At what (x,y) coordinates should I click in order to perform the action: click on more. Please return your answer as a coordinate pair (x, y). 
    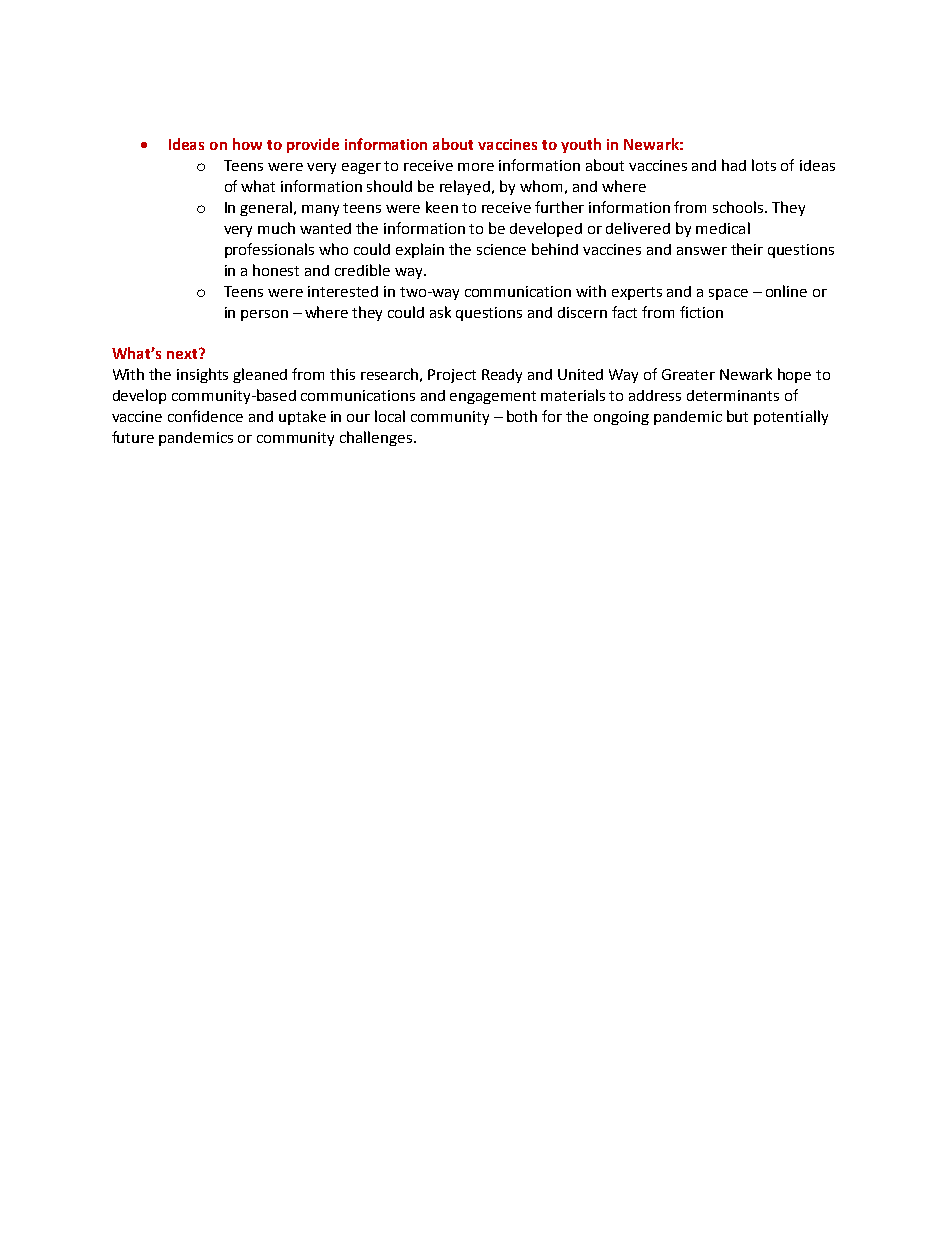
    Looking at the image, I should click on (476, 167).
